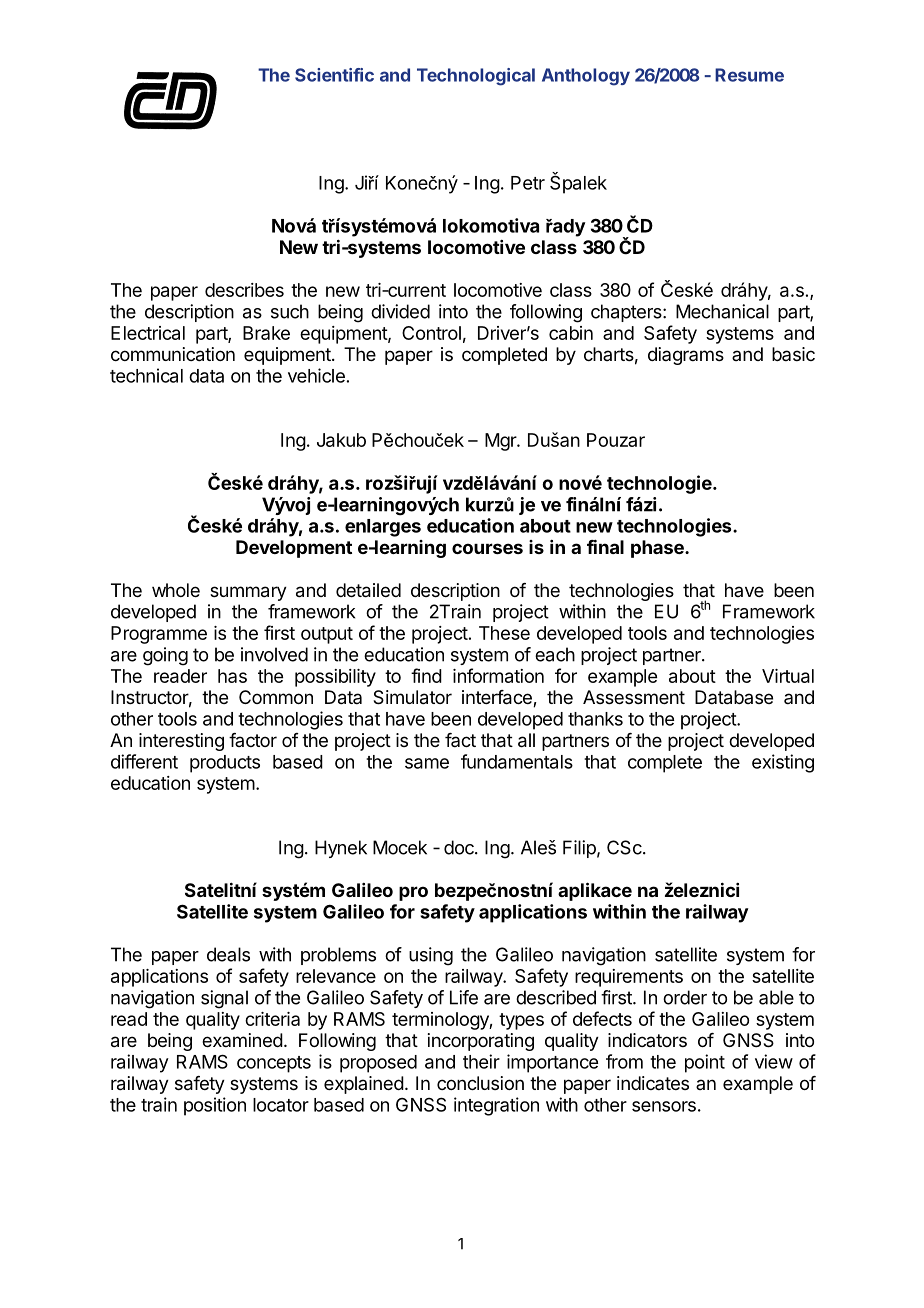 The height and width of the document is (1308, 924). Describe the element at coordinates (487, 548) in the document. I see `courses` at that location.
